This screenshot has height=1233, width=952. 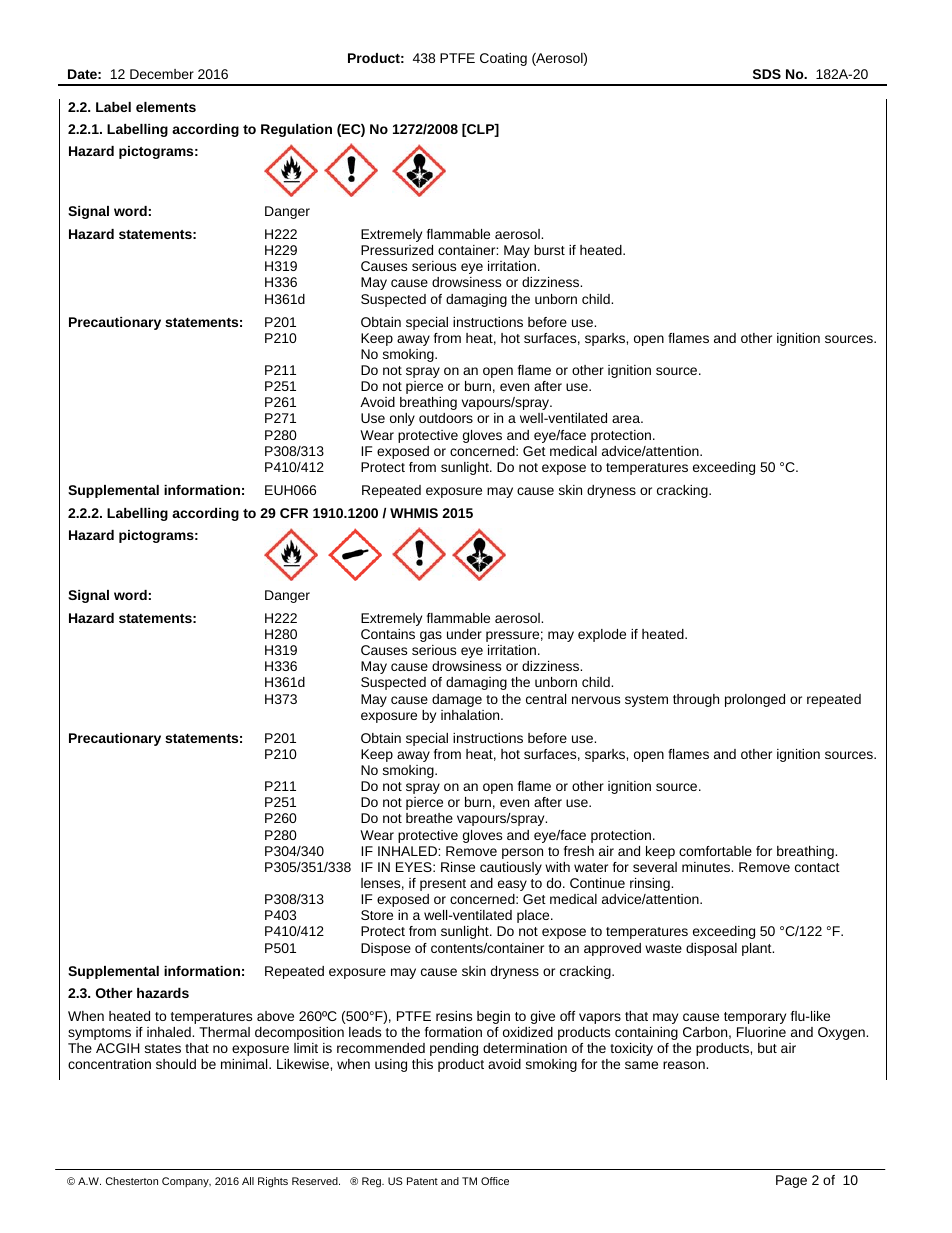 I want to click on outdoors, so click(x=446, y=418).
